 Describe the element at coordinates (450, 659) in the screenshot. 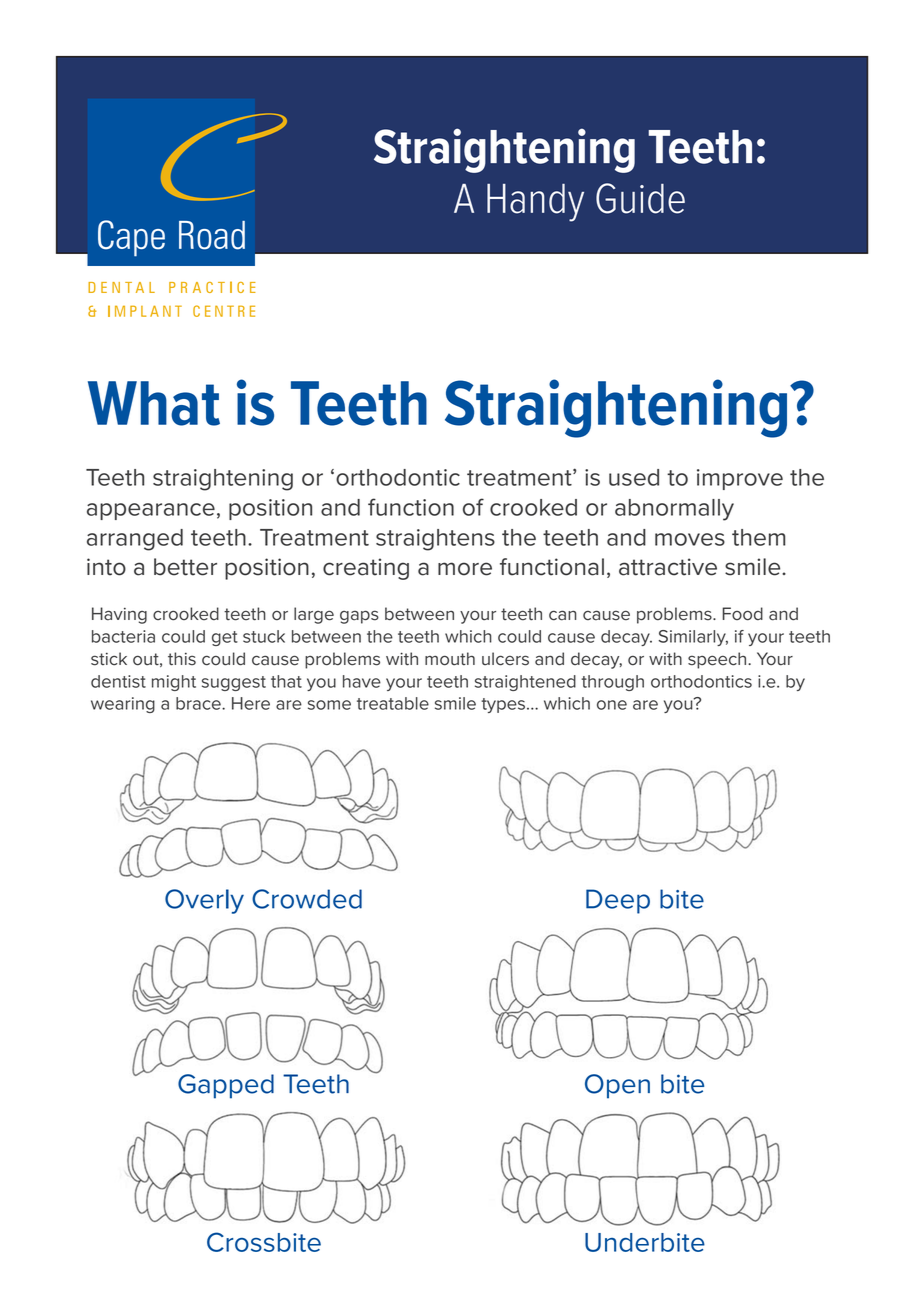

I see `mouth` at that location.
